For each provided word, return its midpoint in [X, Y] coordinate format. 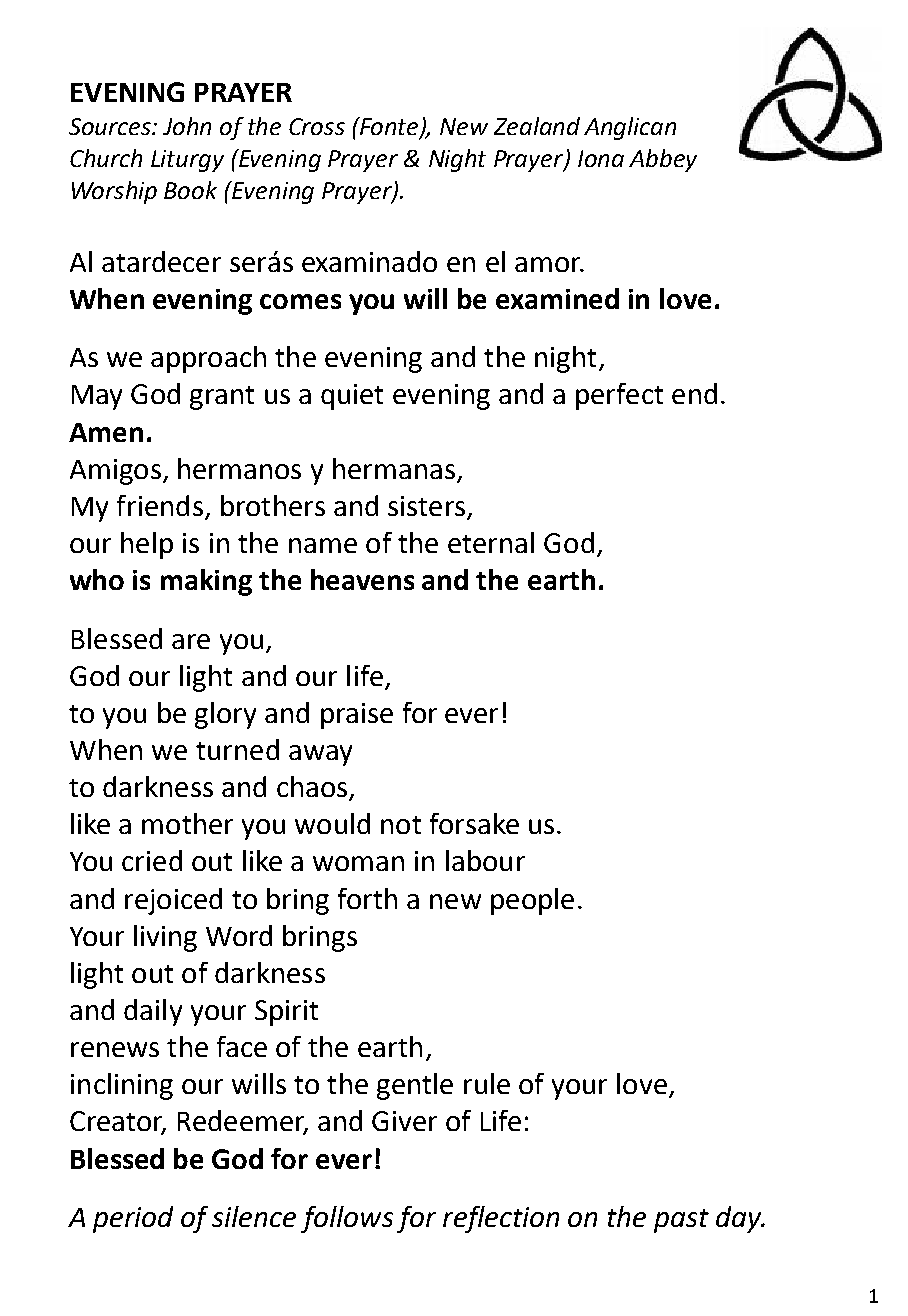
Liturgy [187, 161]
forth [367, 898]
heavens [362, 579]
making [206, 582]
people [532, 901]
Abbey [663, 160]
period [133, 1219]
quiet [352, 397]
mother [187, 823]
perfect [619, 396]
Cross [317, 126]
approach [208, 359]
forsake [474, 823]
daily [153, 1012]
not [401, 825]
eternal [491, 542]
